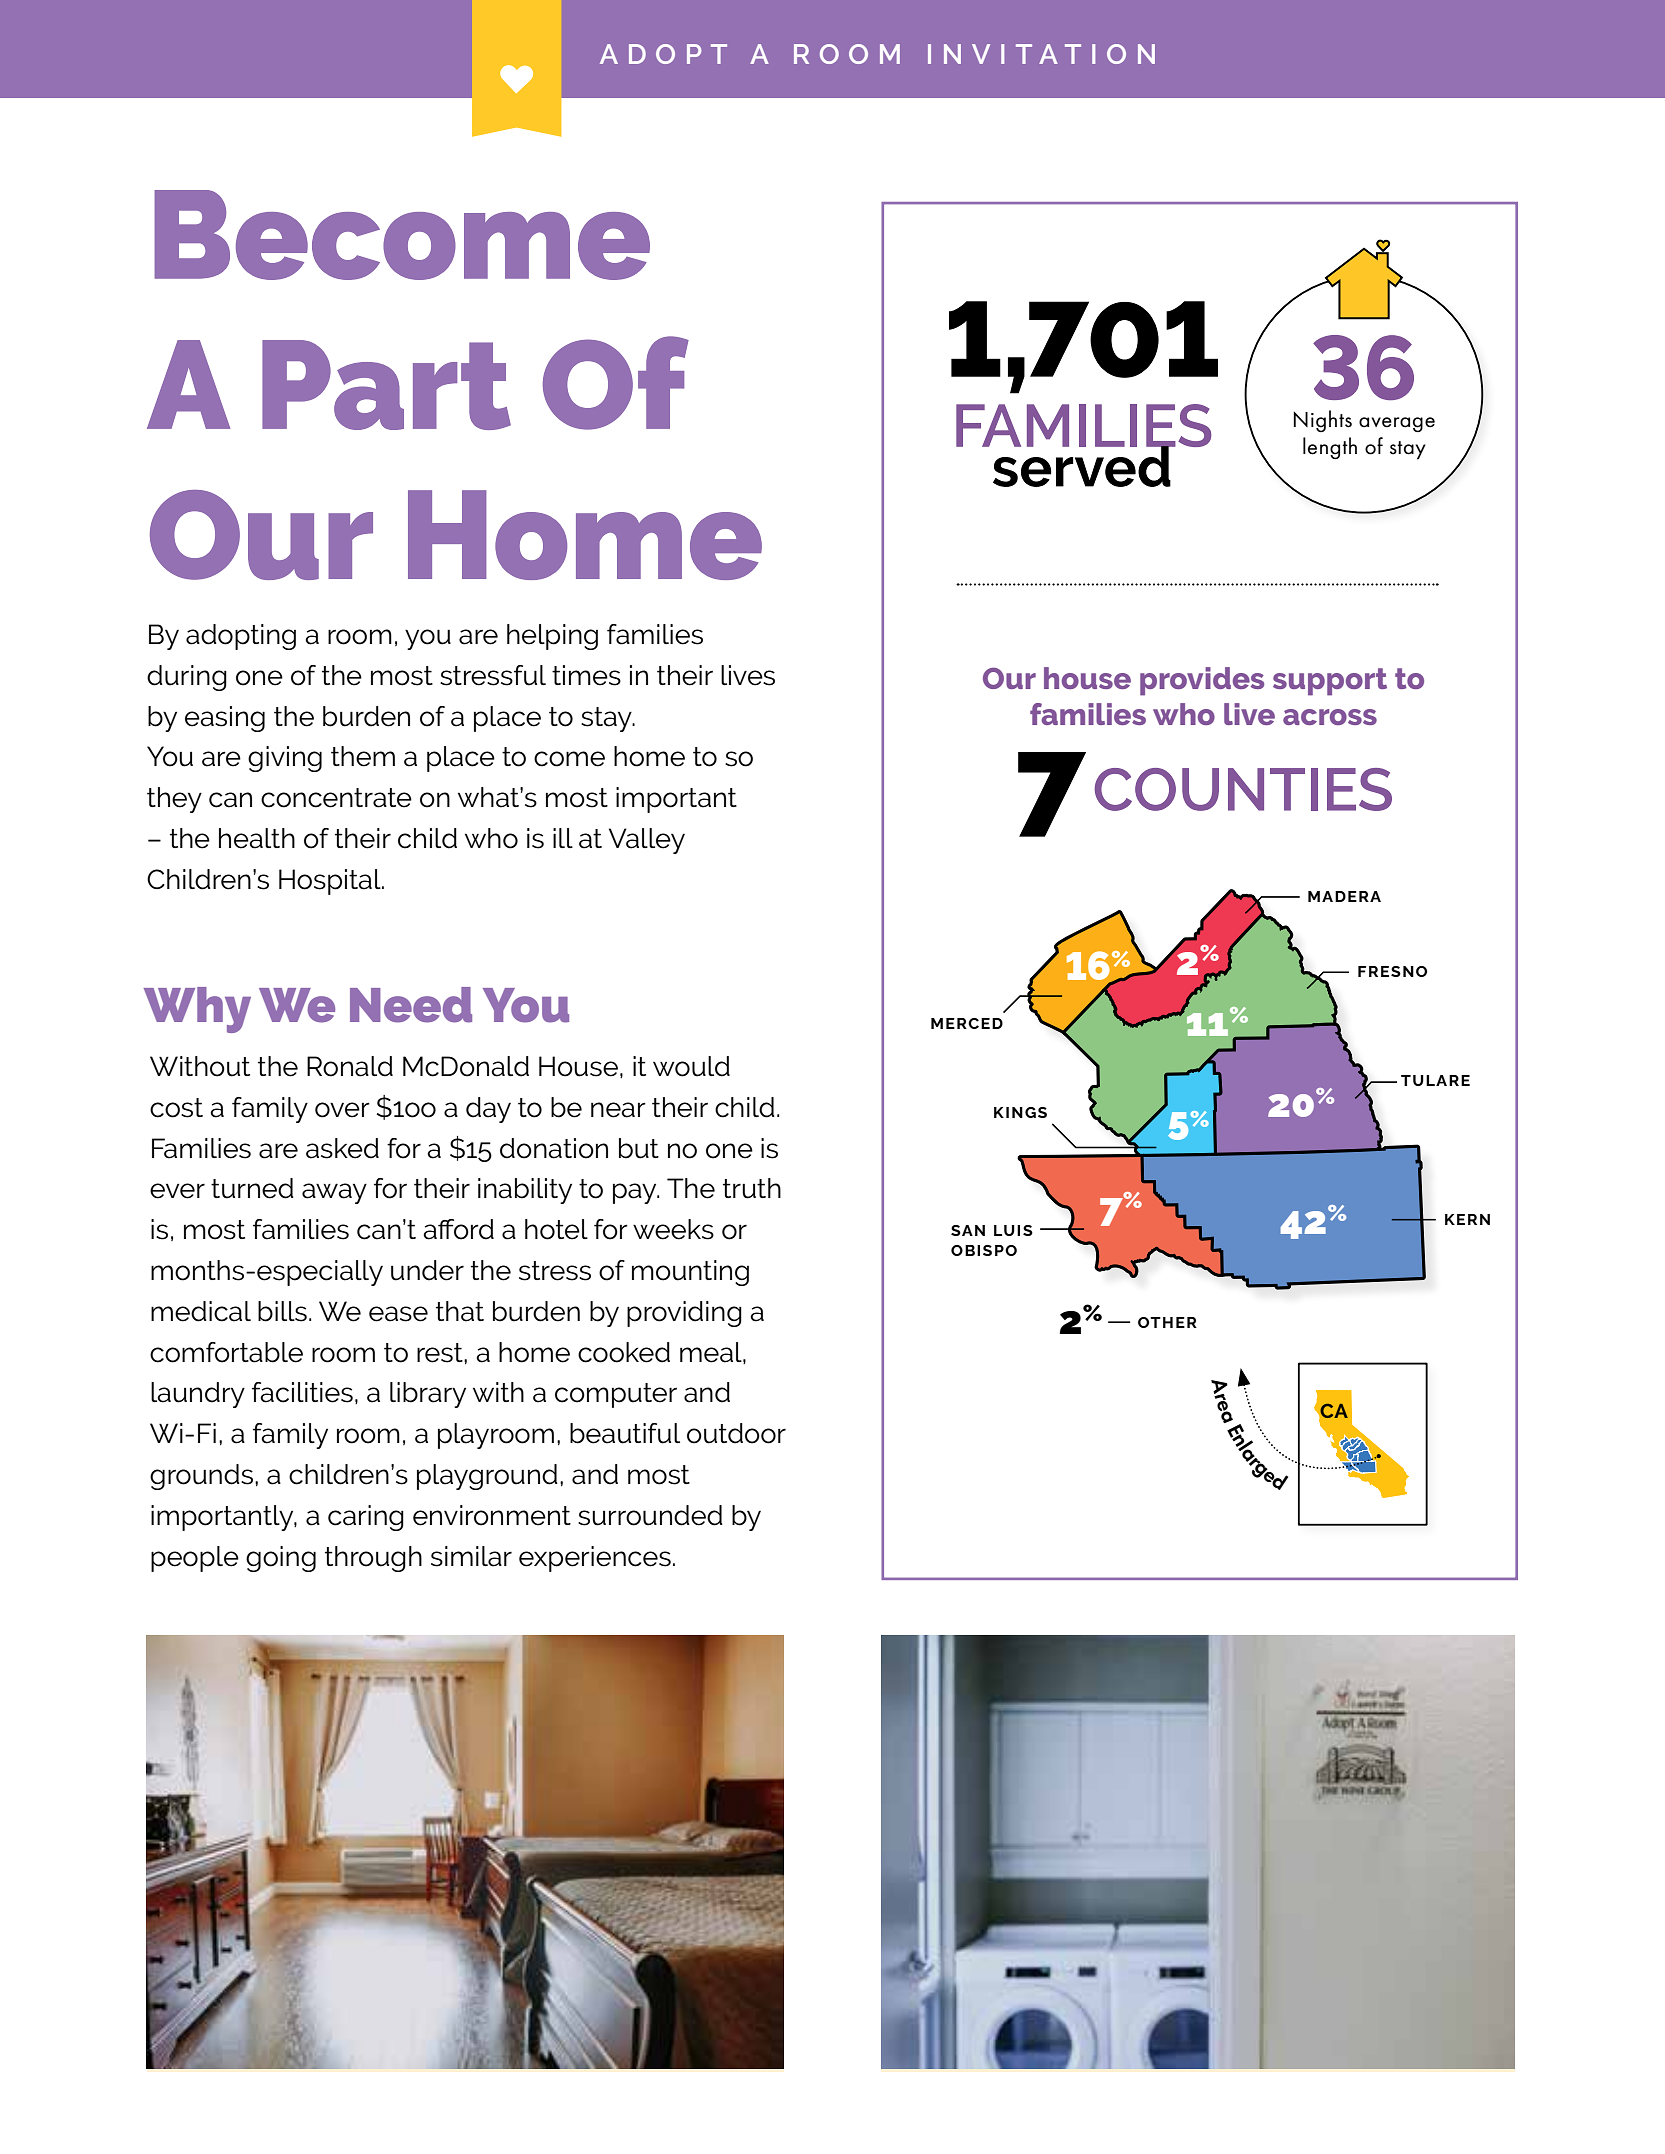 The height and width of the document is (2154, 1665). What do you see at coordinates (1330, 448) in the document?
I see `length` at bounding box center [1330, 448].
